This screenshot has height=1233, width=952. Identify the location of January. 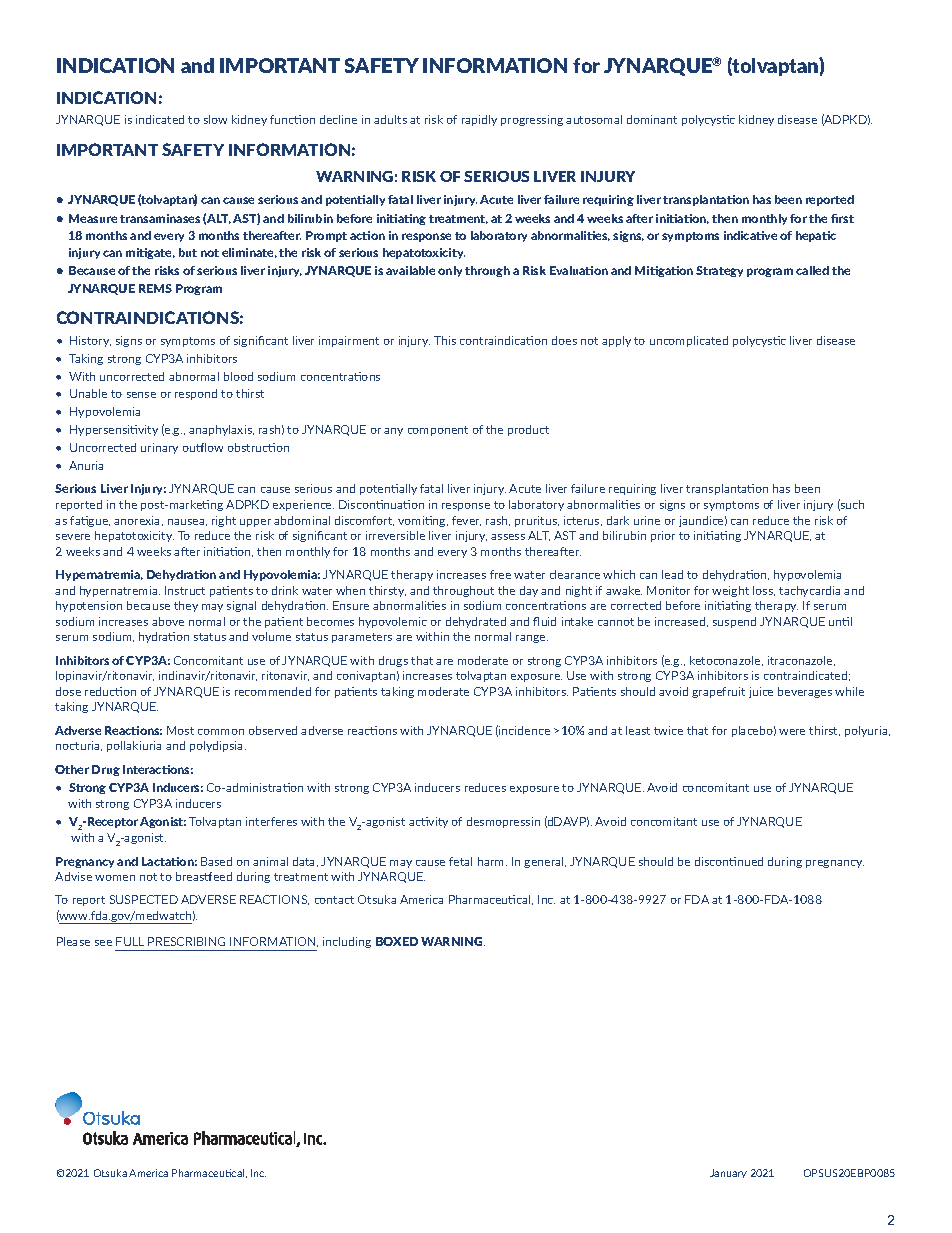
(728, 1173).
